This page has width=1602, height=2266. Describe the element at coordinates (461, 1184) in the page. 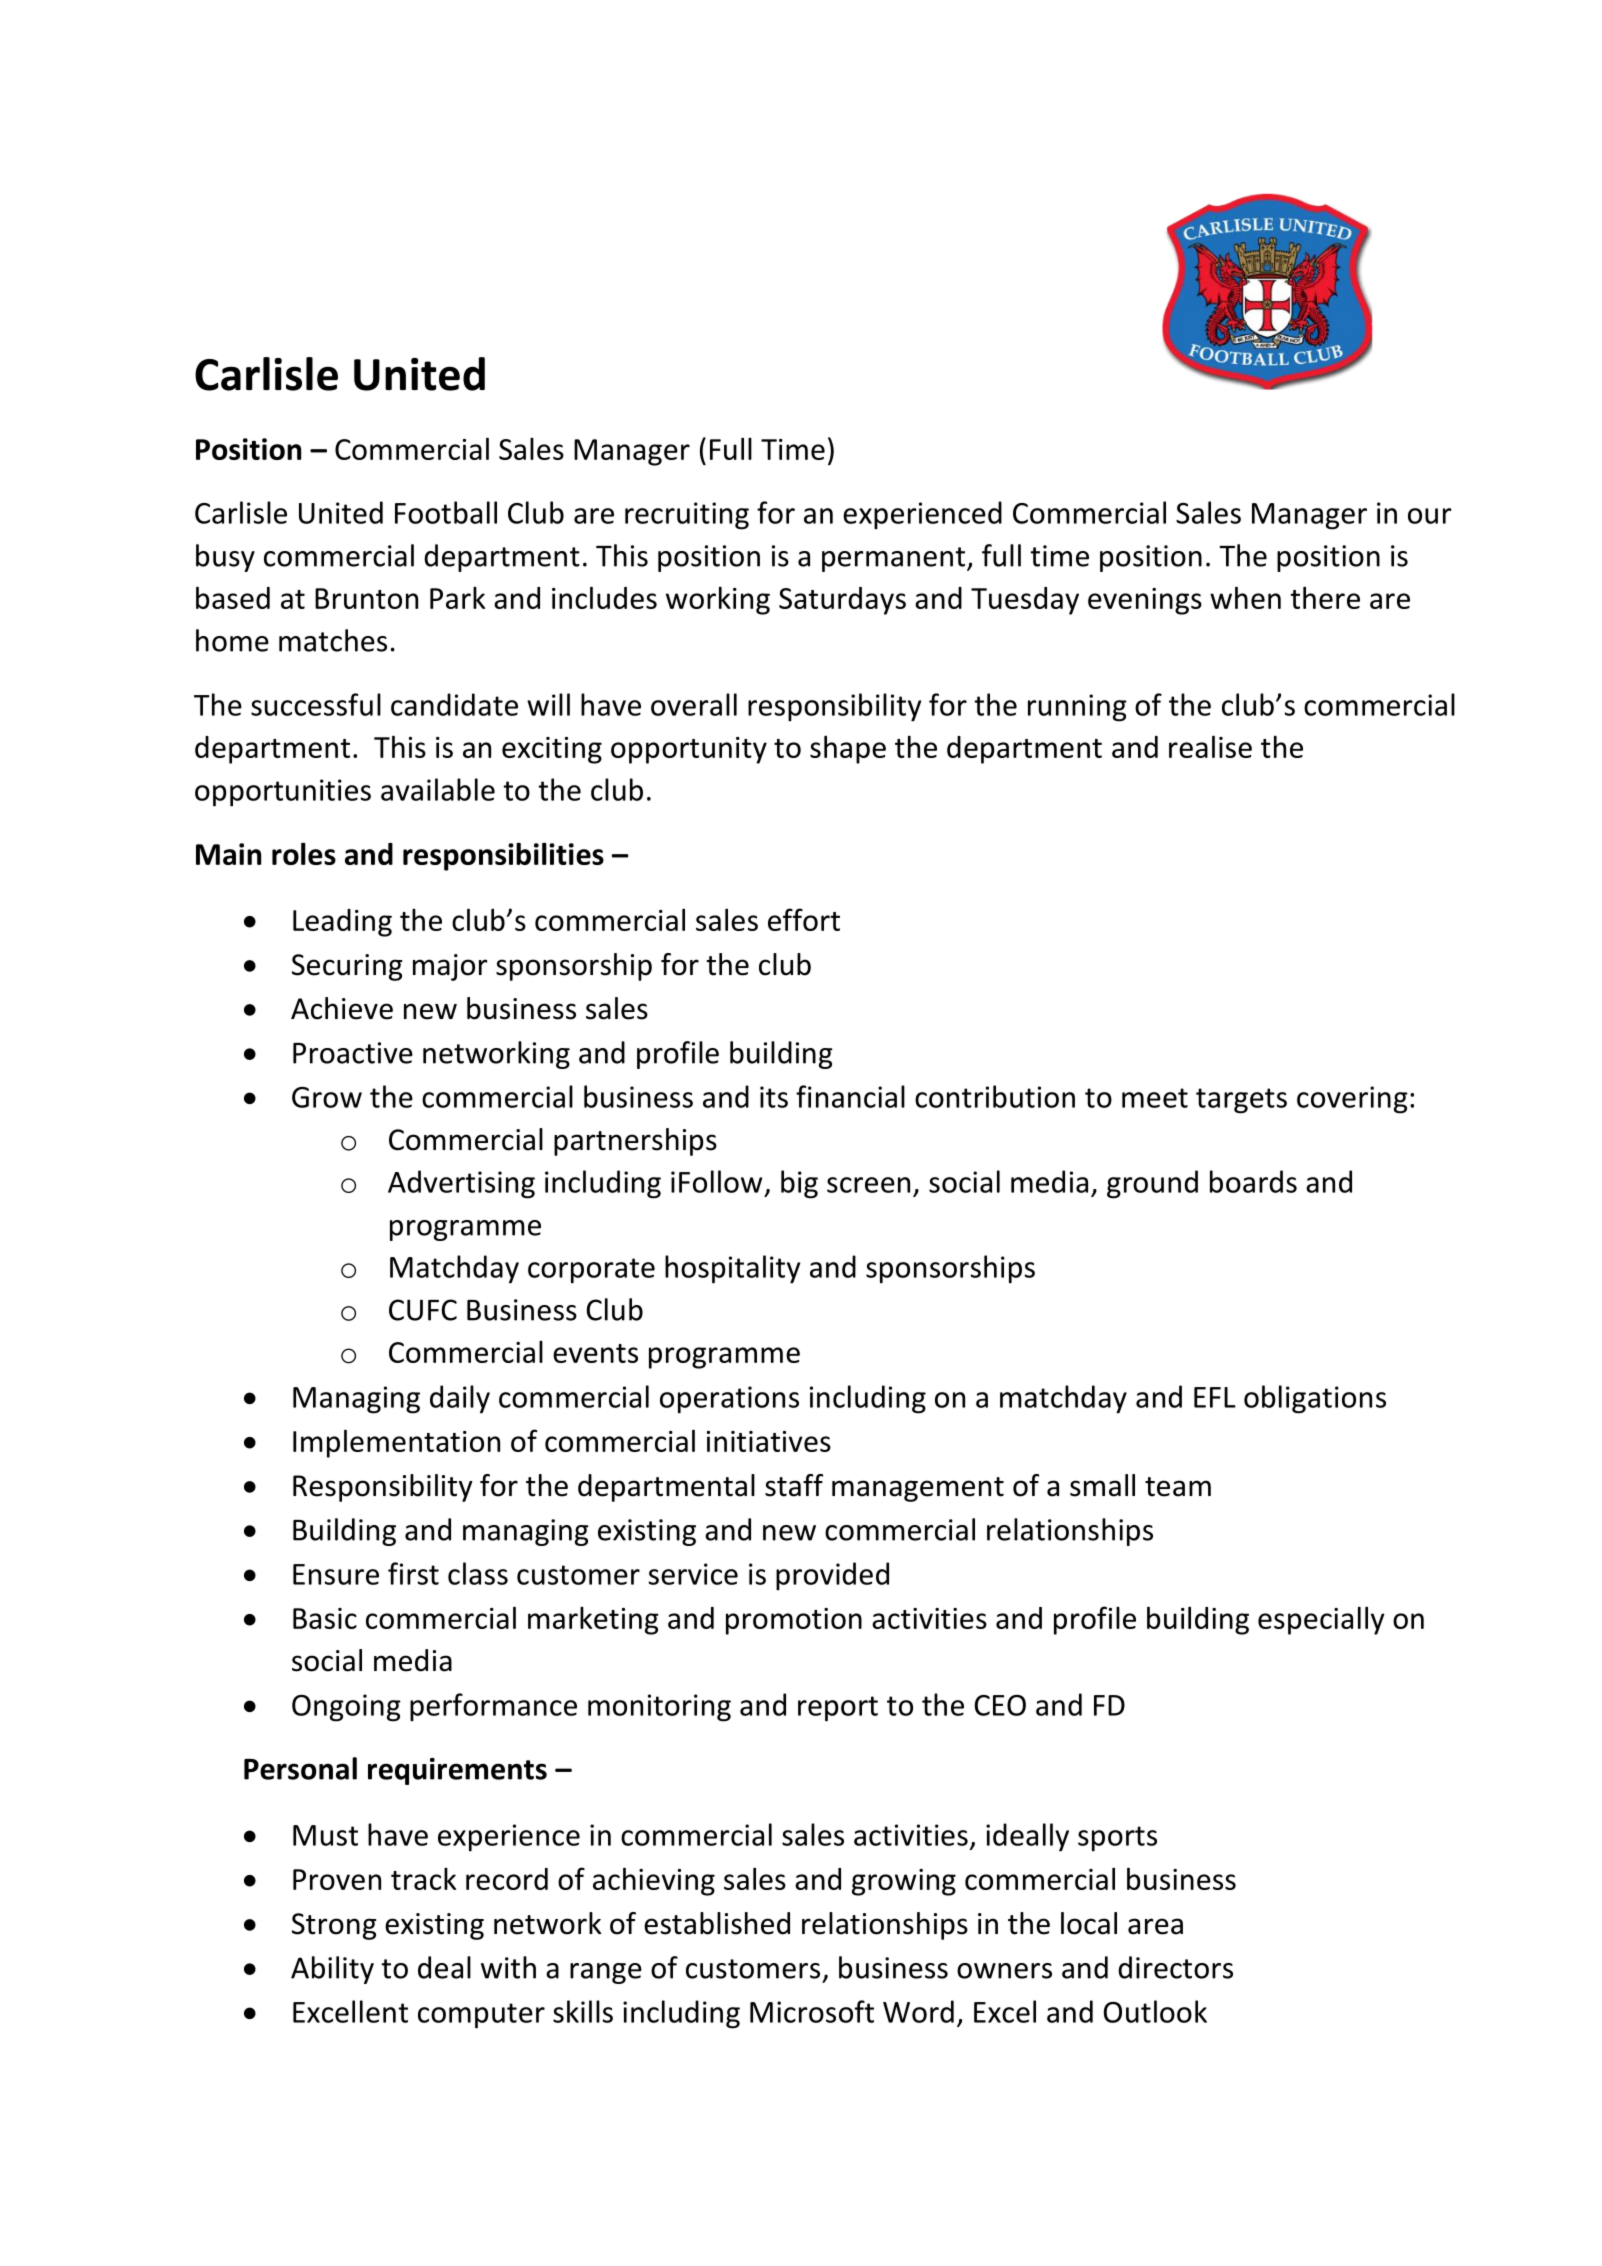

I see `Advertising` at that location.
